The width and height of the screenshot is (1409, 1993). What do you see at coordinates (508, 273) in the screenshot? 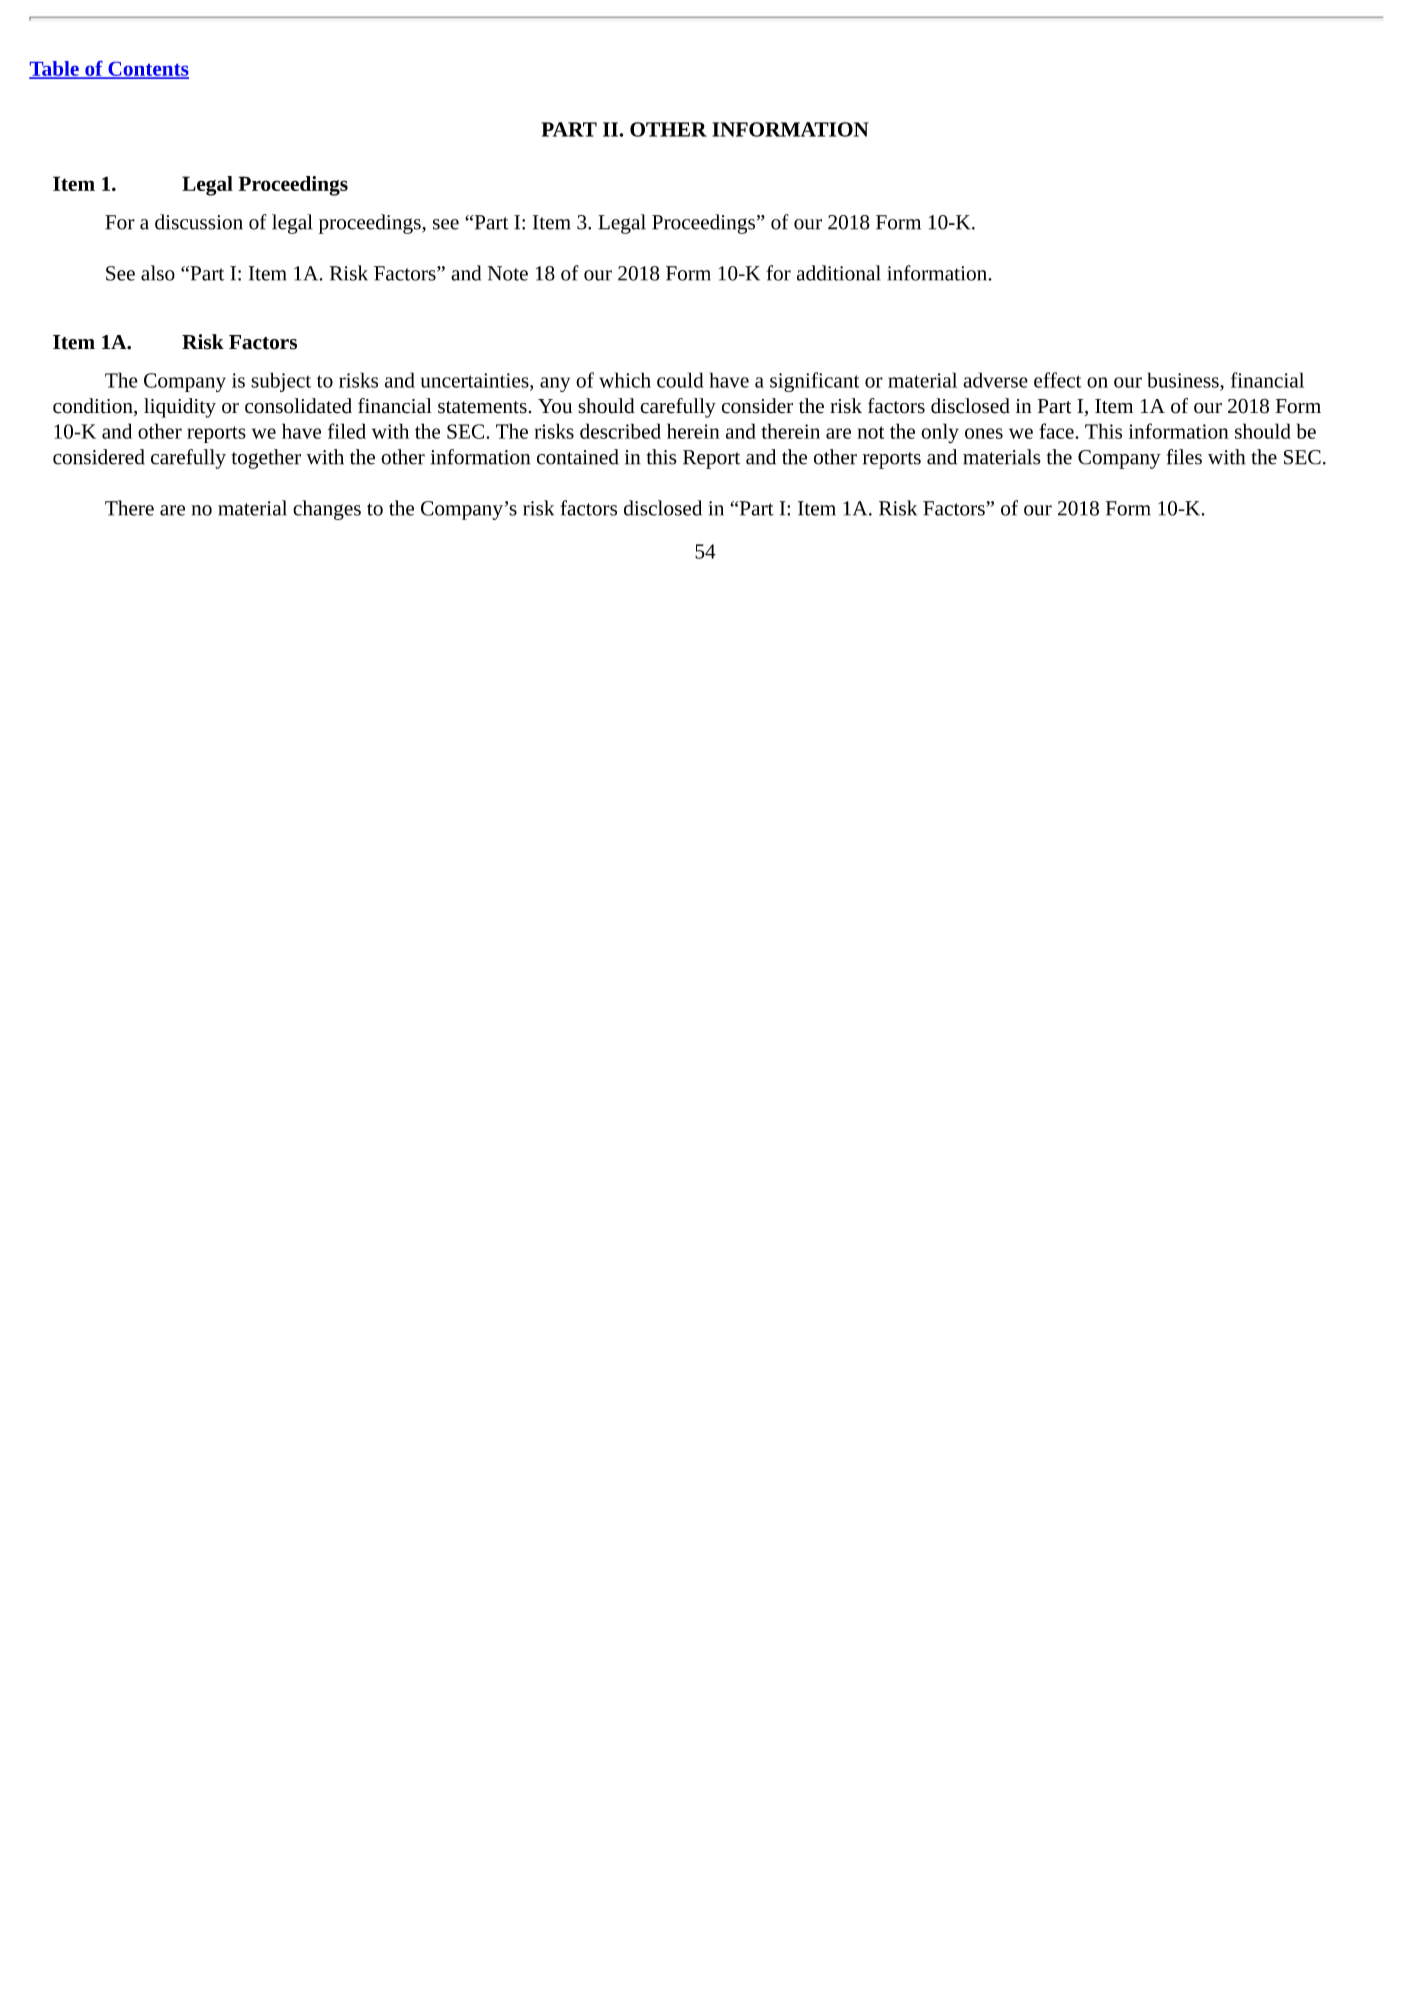
I see `Note` at bounding box center [508, 273].
